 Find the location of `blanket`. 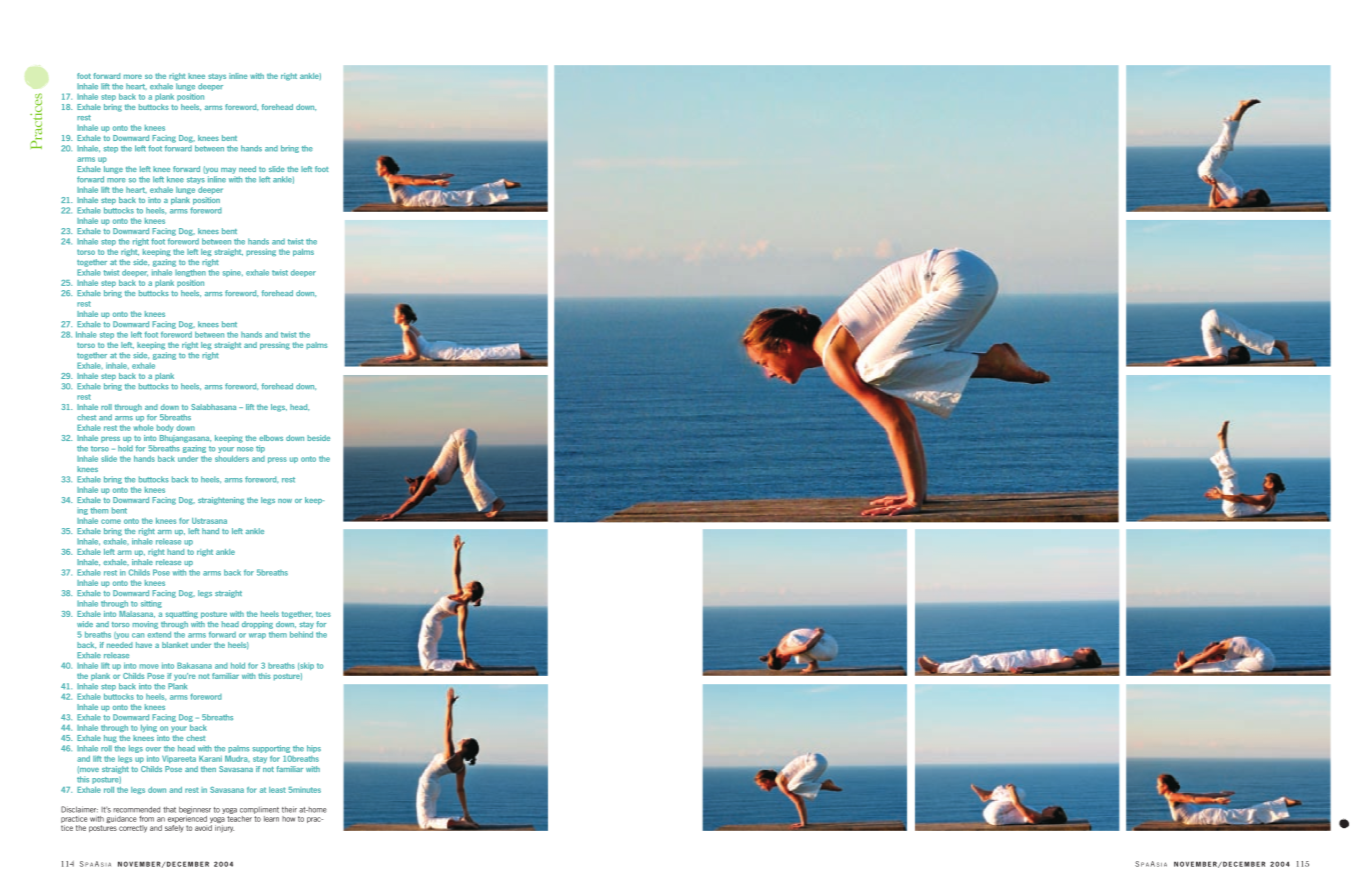

blanket is located at coordinates (175, 645).
